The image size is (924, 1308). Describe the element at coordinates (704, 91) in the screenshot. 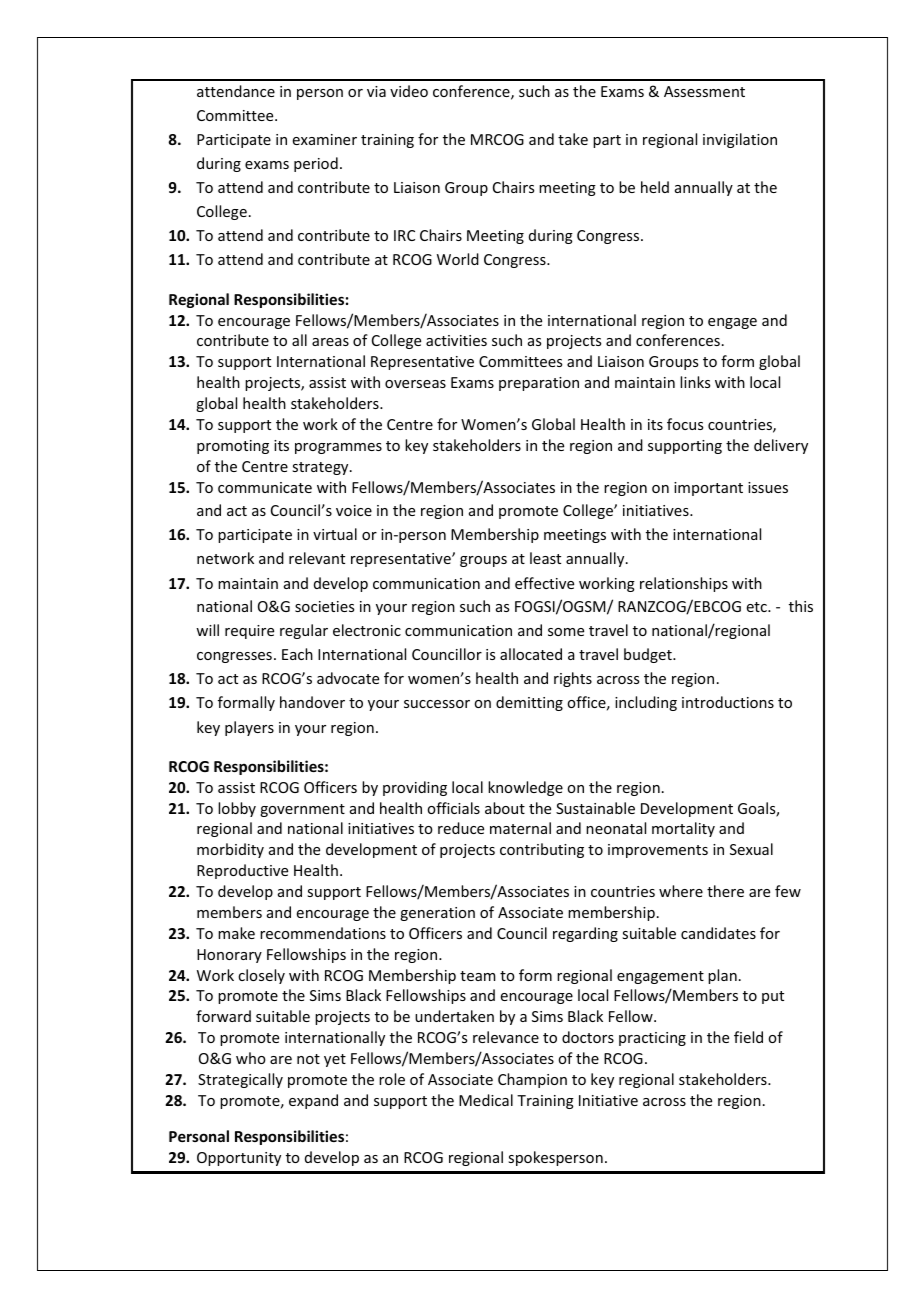

I see `Assessment` at that location.
